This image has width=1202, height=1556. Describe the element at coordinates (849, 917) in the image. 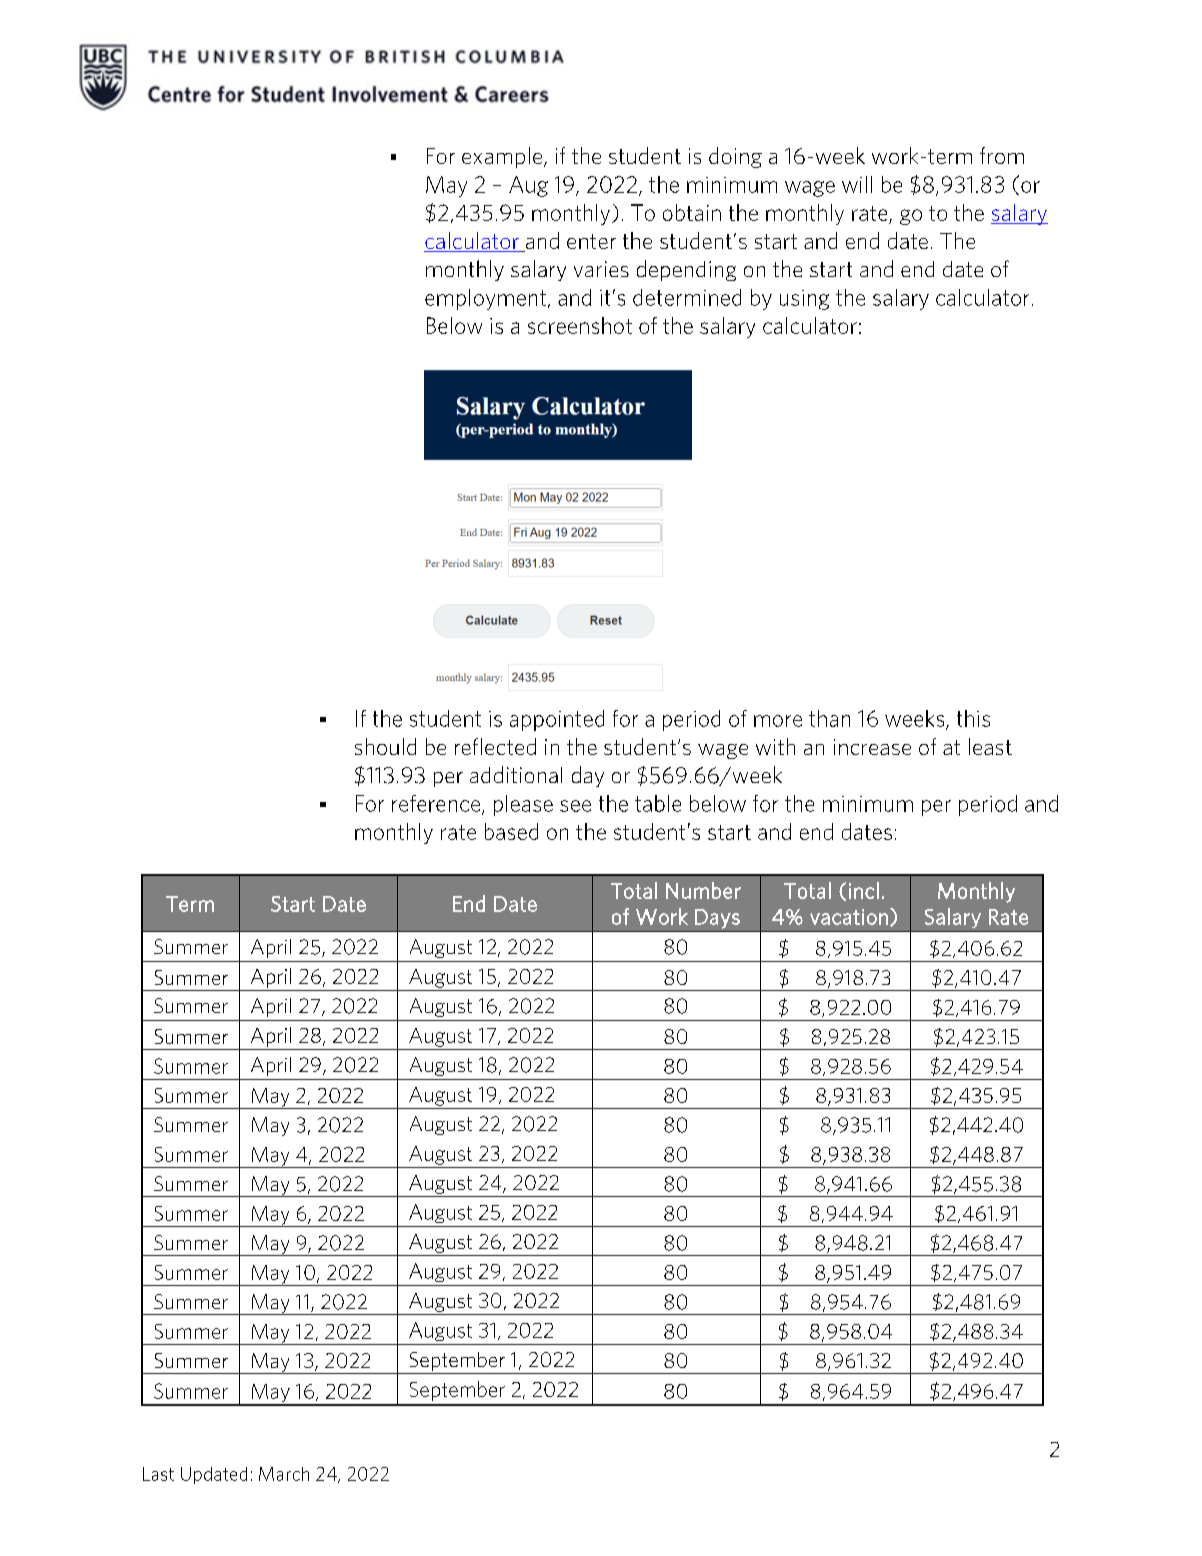

I see `vacation` at that location.
